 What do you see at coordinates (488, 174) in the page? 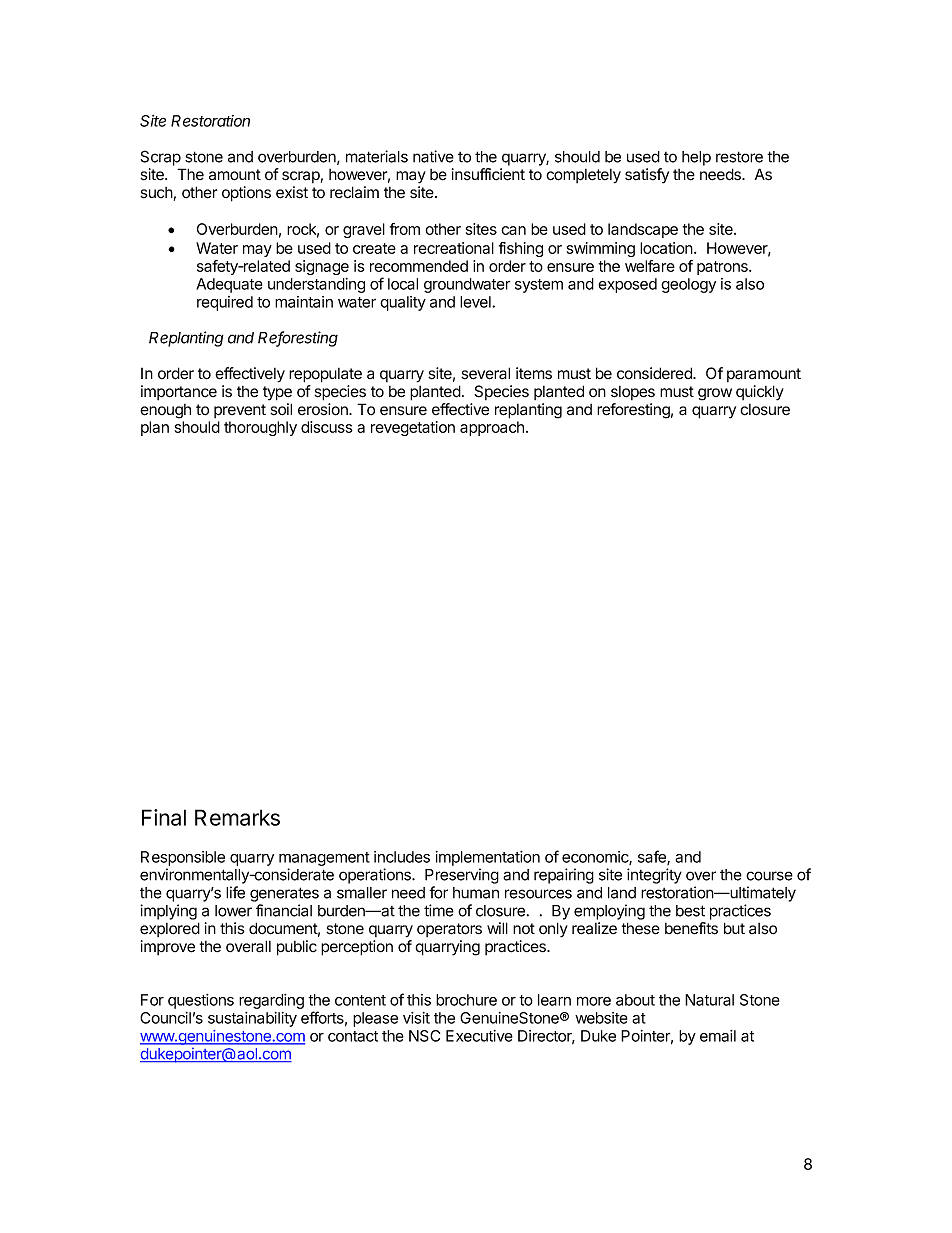
I see `insufficient` at bounding box center [488, 174].
